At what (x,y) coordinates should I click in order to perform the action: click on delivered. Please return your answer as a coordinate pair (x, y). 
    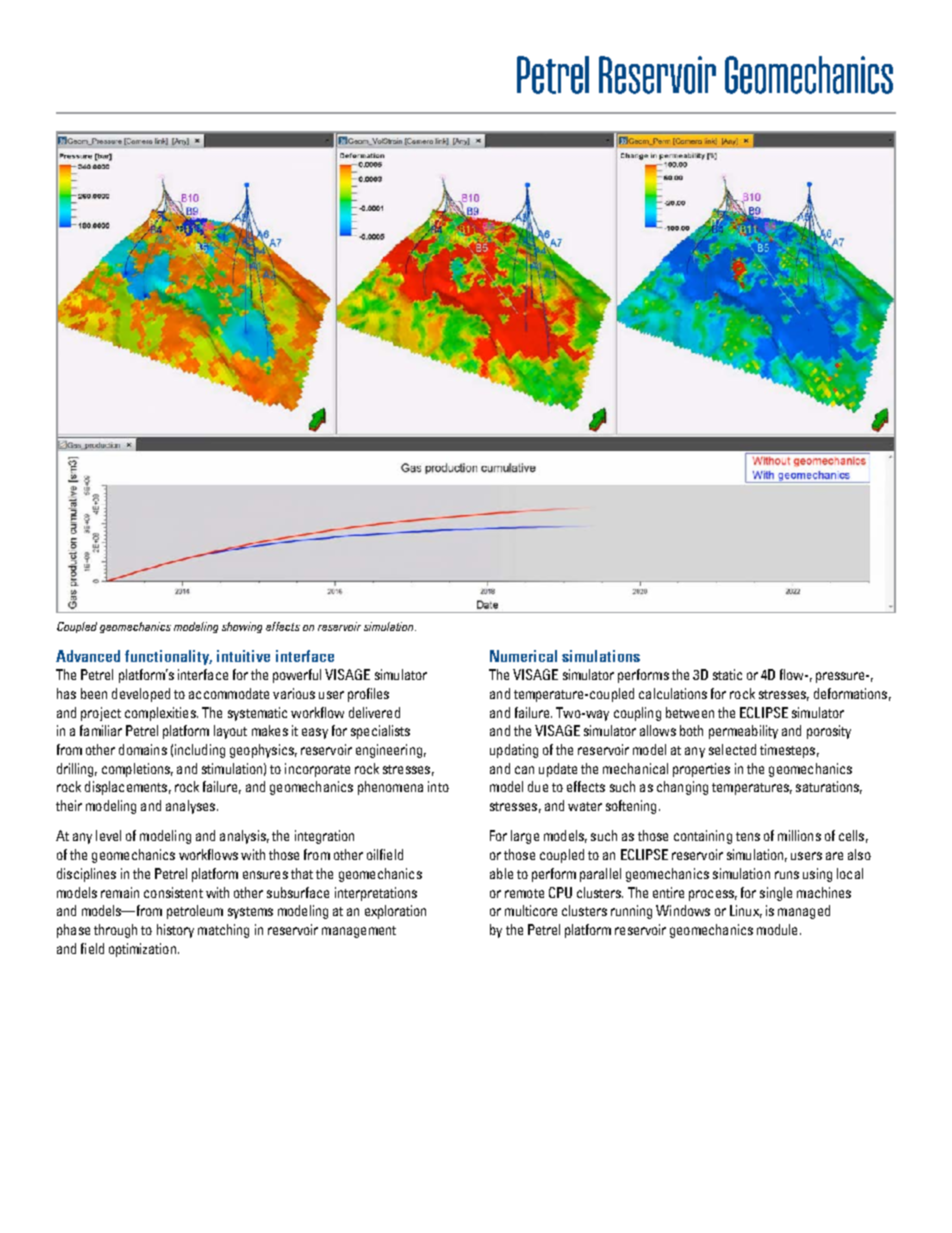
    Looking at the image, I should click on (374, 712).
